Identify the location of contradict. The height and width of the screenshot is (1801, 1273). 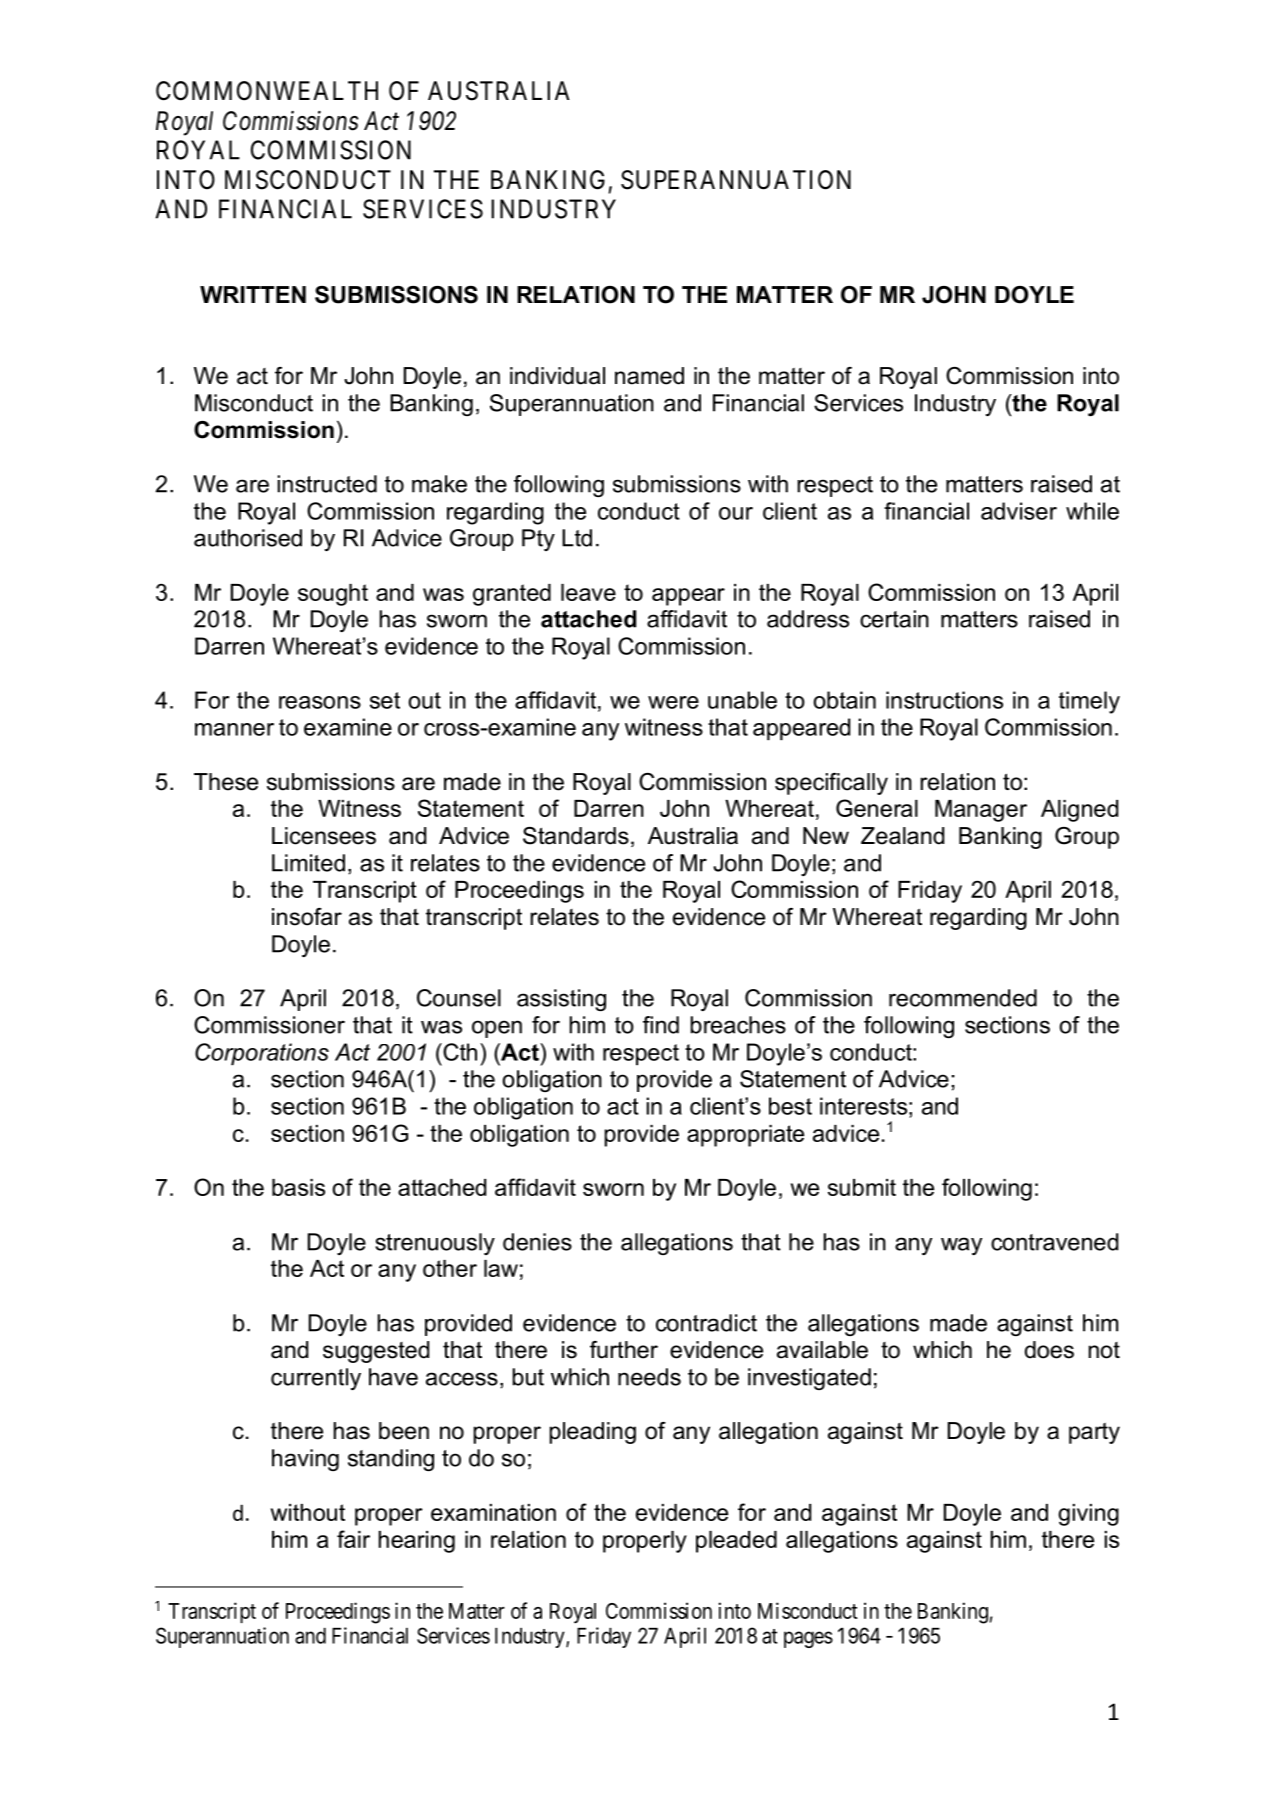
(706, 1323).
